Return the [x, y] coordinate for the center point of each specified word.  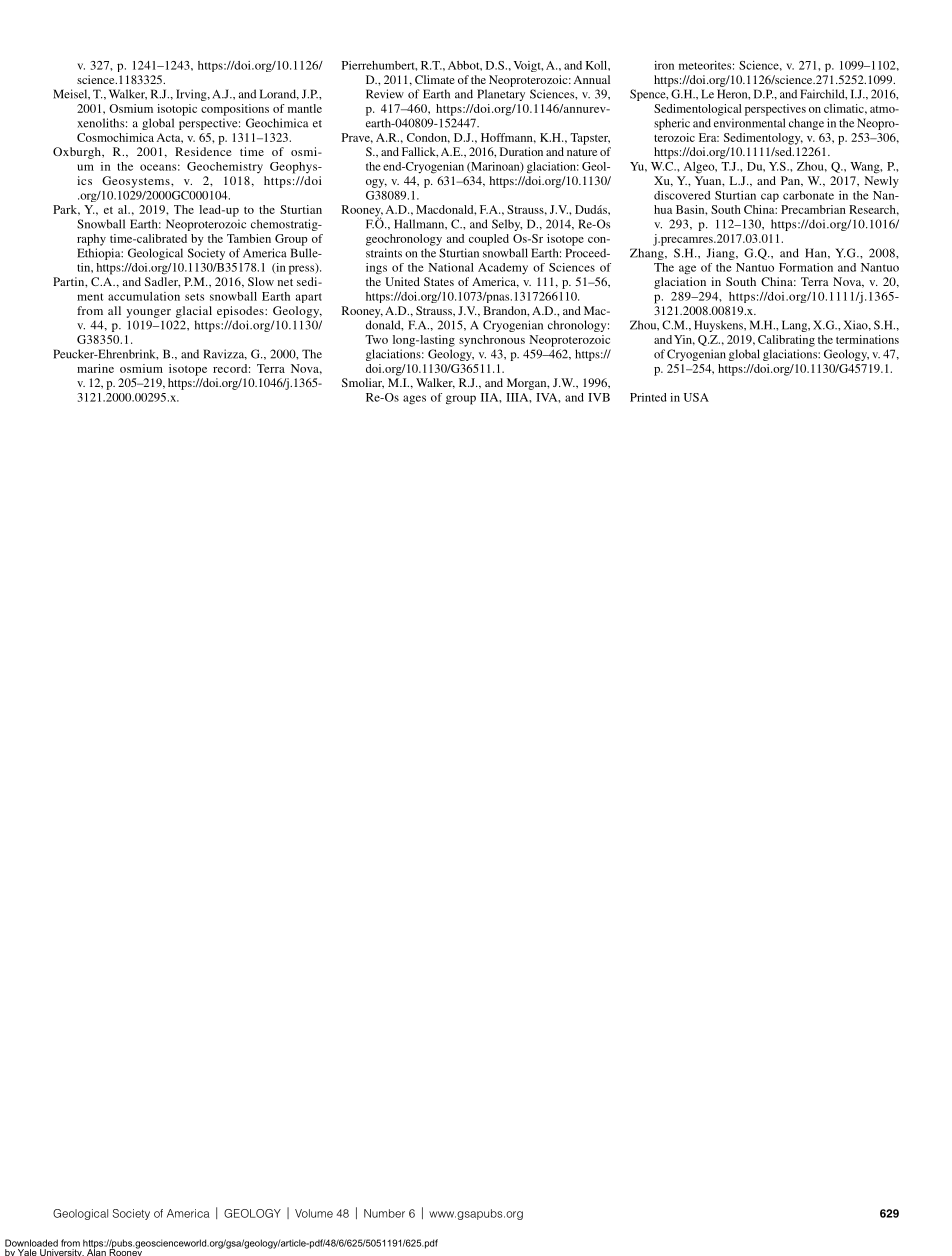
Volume [314, 1213]
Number [384, 1213]
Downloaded [31, 1243]
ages [414, 400]
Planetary [501, 95]
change [806, 124]
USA [696, 397]
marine [95, 368]
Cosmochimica [115, 137]
